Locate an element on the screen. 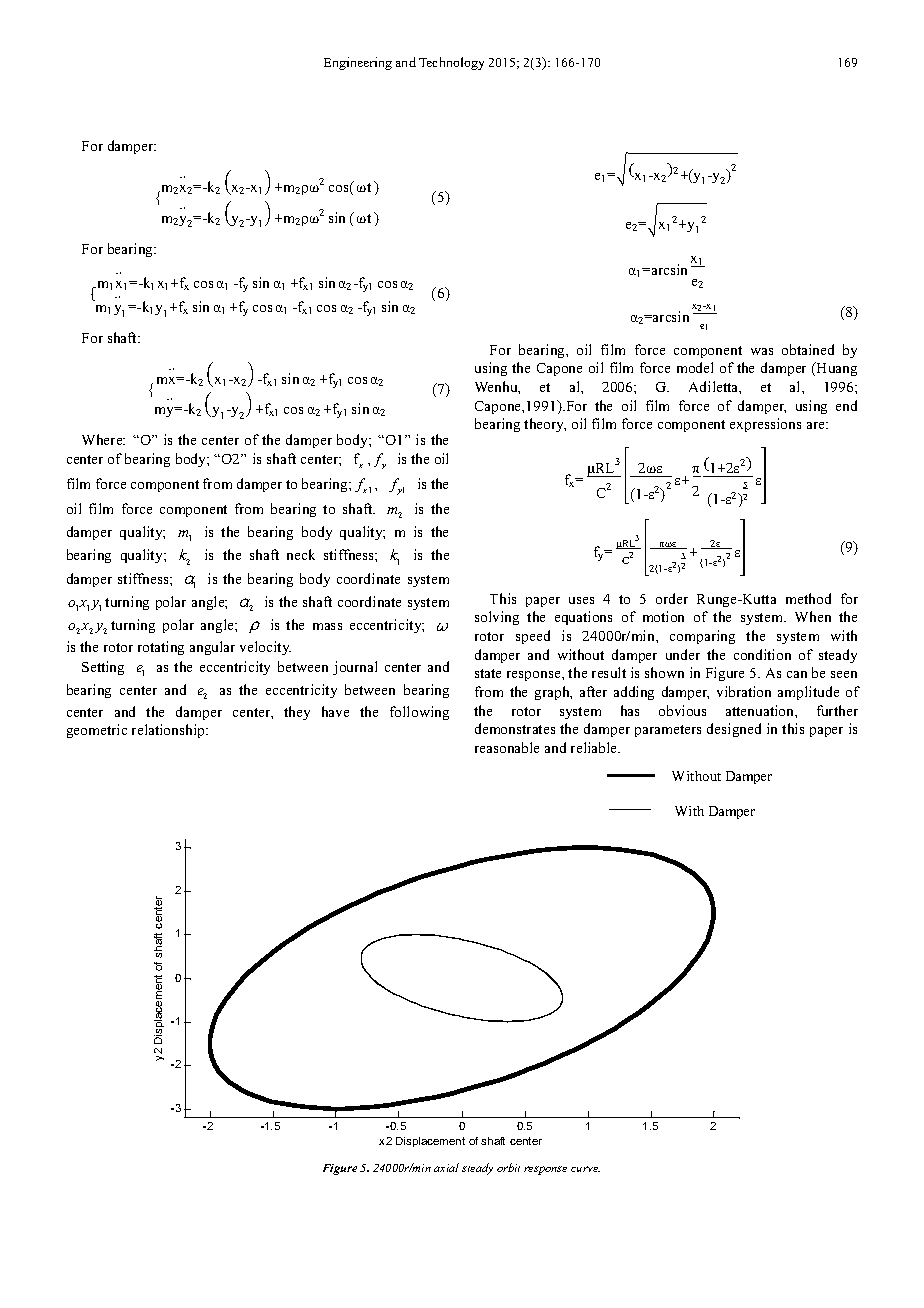 The width and height of the screenshot is (924, 1308). curve is located at coordinates (585, 1169).
